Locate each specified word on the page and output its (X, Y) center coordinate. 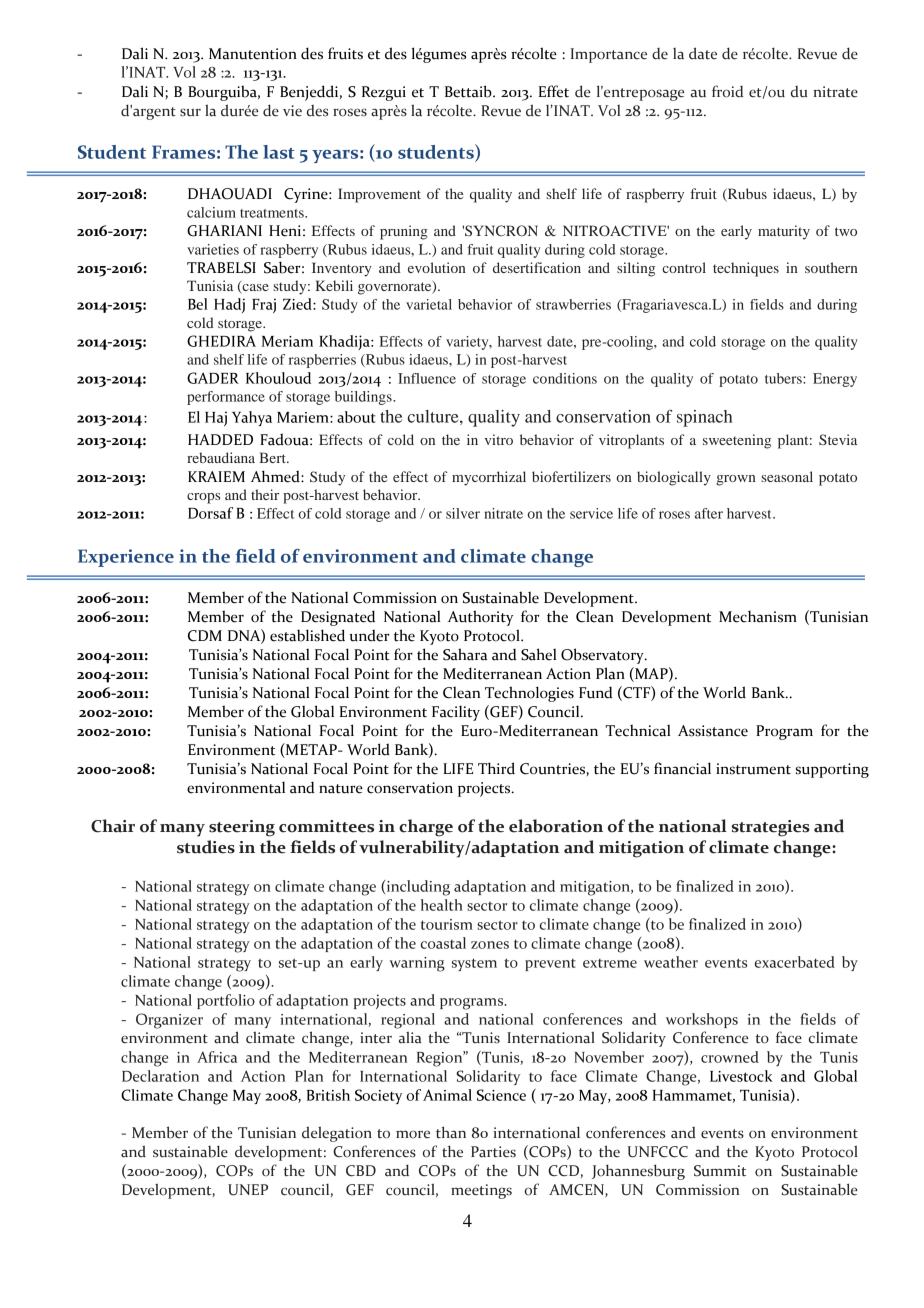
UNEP (248, 1190)
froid (727, 91)
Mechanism (758, 616)
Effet (553, 91)
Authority (481, 618)
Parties (493, 1152)
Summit (720, 1171)
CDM (205, 636)
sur (190, 112)
